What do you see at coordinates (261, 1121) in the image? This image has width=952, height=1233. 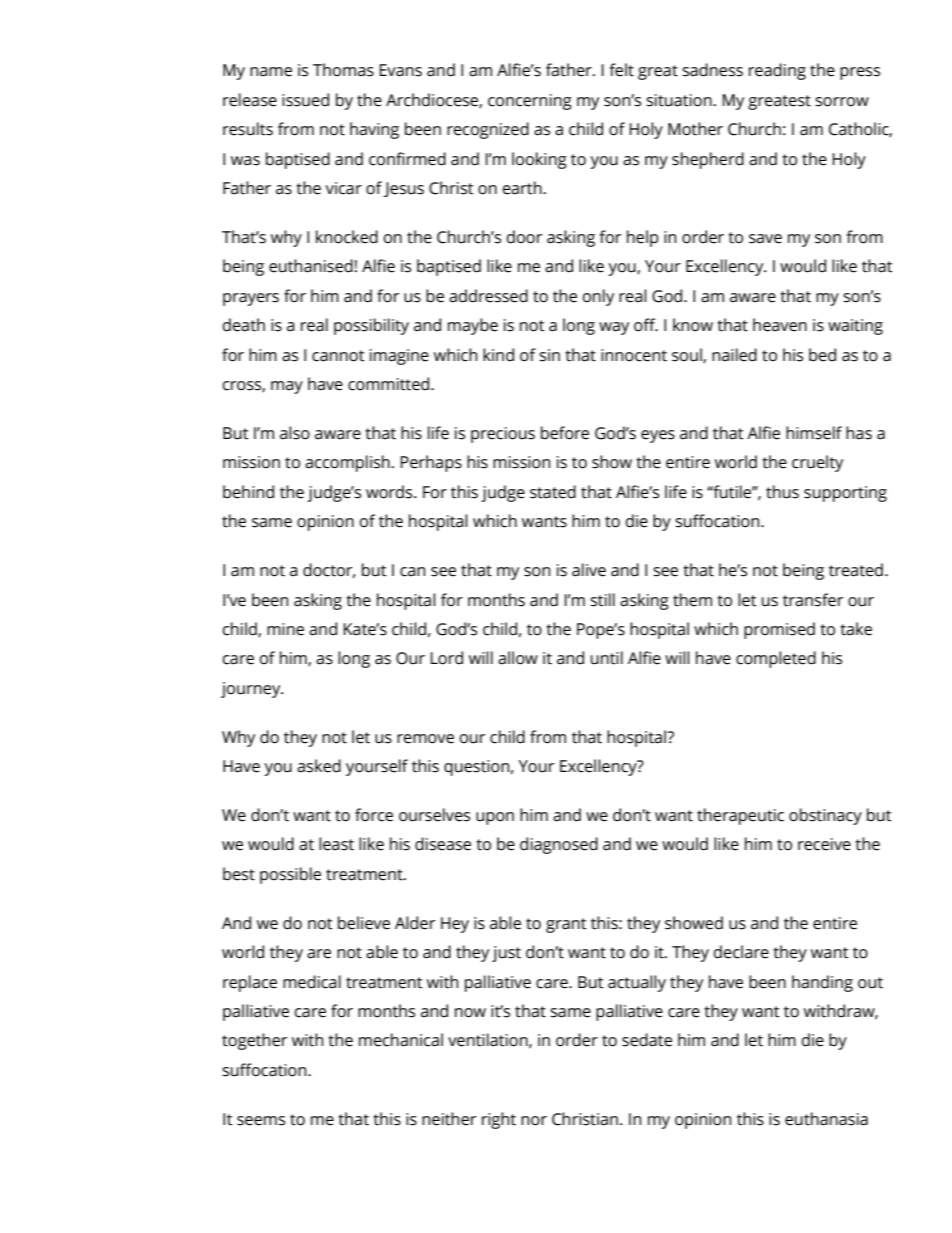 I see `seems` at bounding box center [261, 1121].
